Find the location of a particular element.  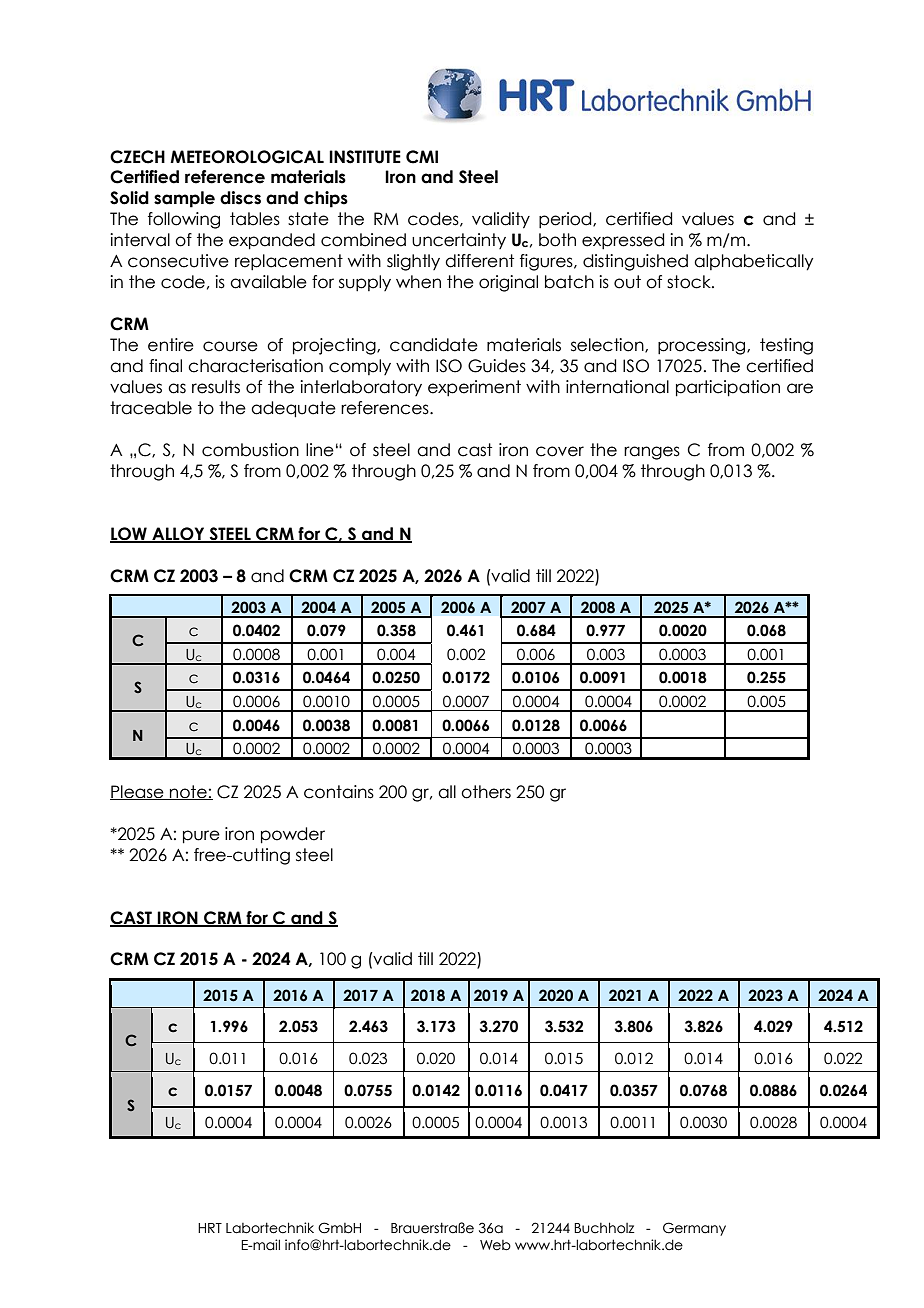

Germany is located at coordinates (694, 1229).
